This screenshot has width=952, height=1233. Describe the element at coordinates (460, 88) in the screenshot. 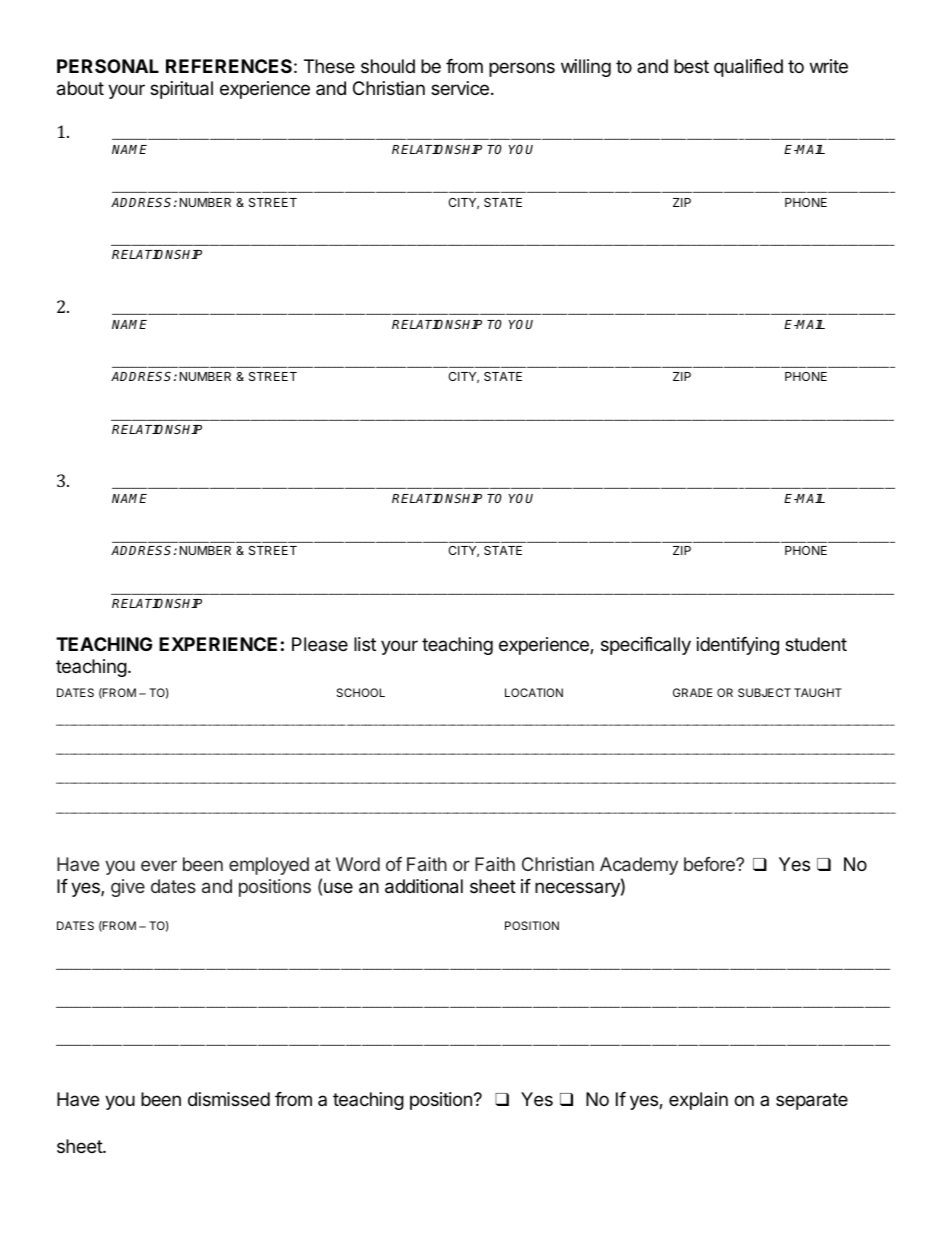

I see `service` at that location.
